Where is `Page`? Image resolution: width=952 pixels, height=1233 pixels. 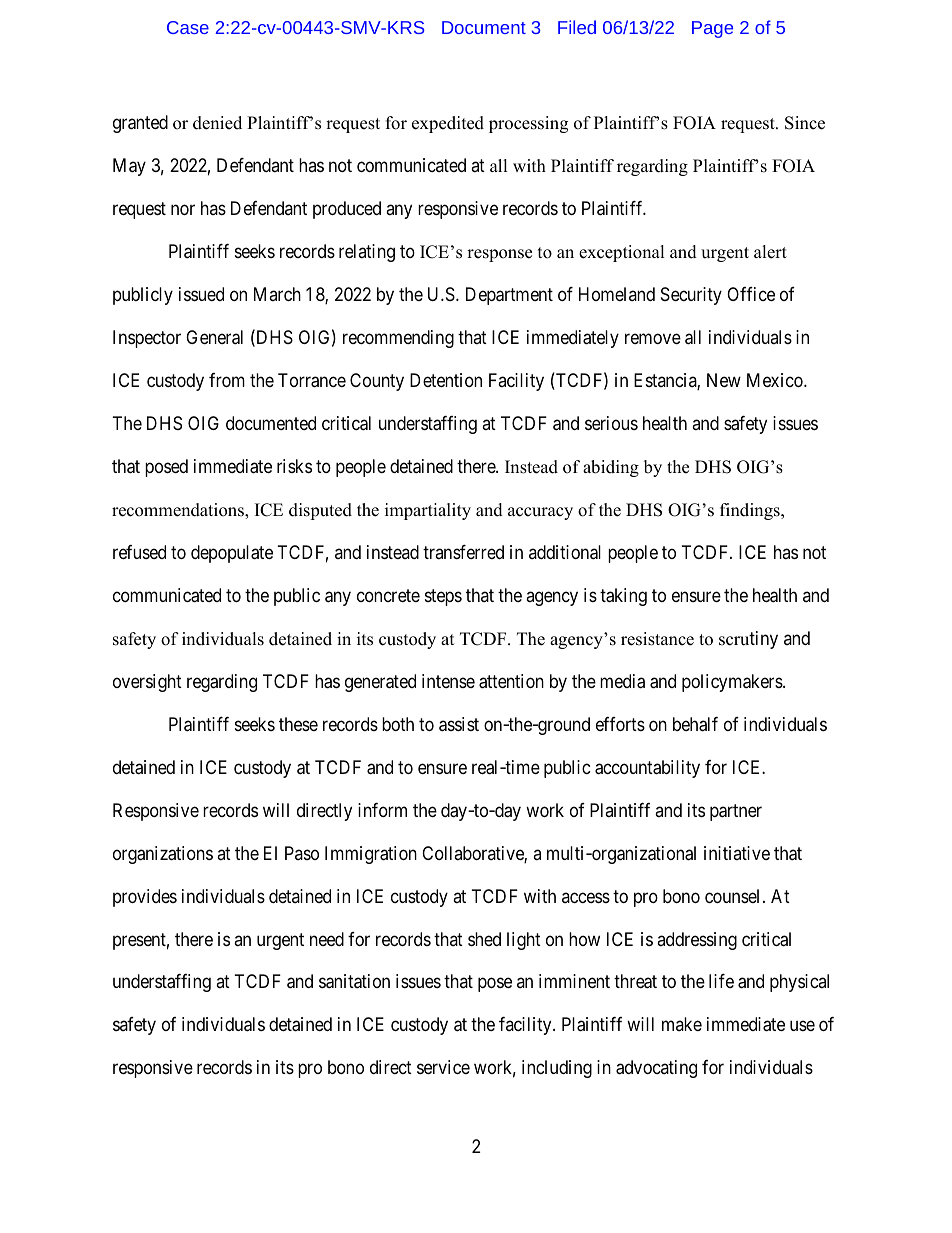
Page is located at coordinates (712, 29).
